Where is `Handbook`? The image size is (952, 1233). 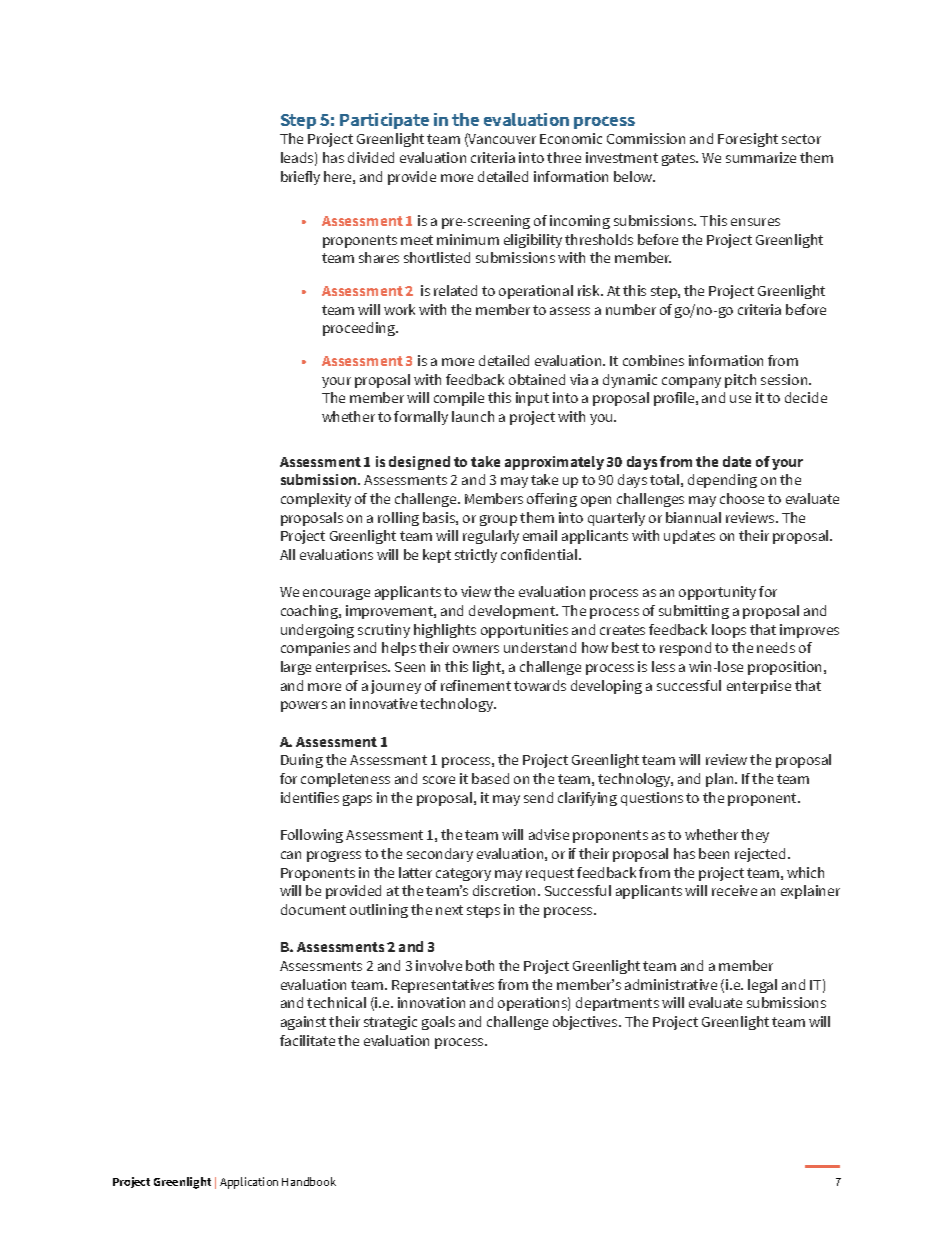 Handbook is located at coordinates (309, 1181).
